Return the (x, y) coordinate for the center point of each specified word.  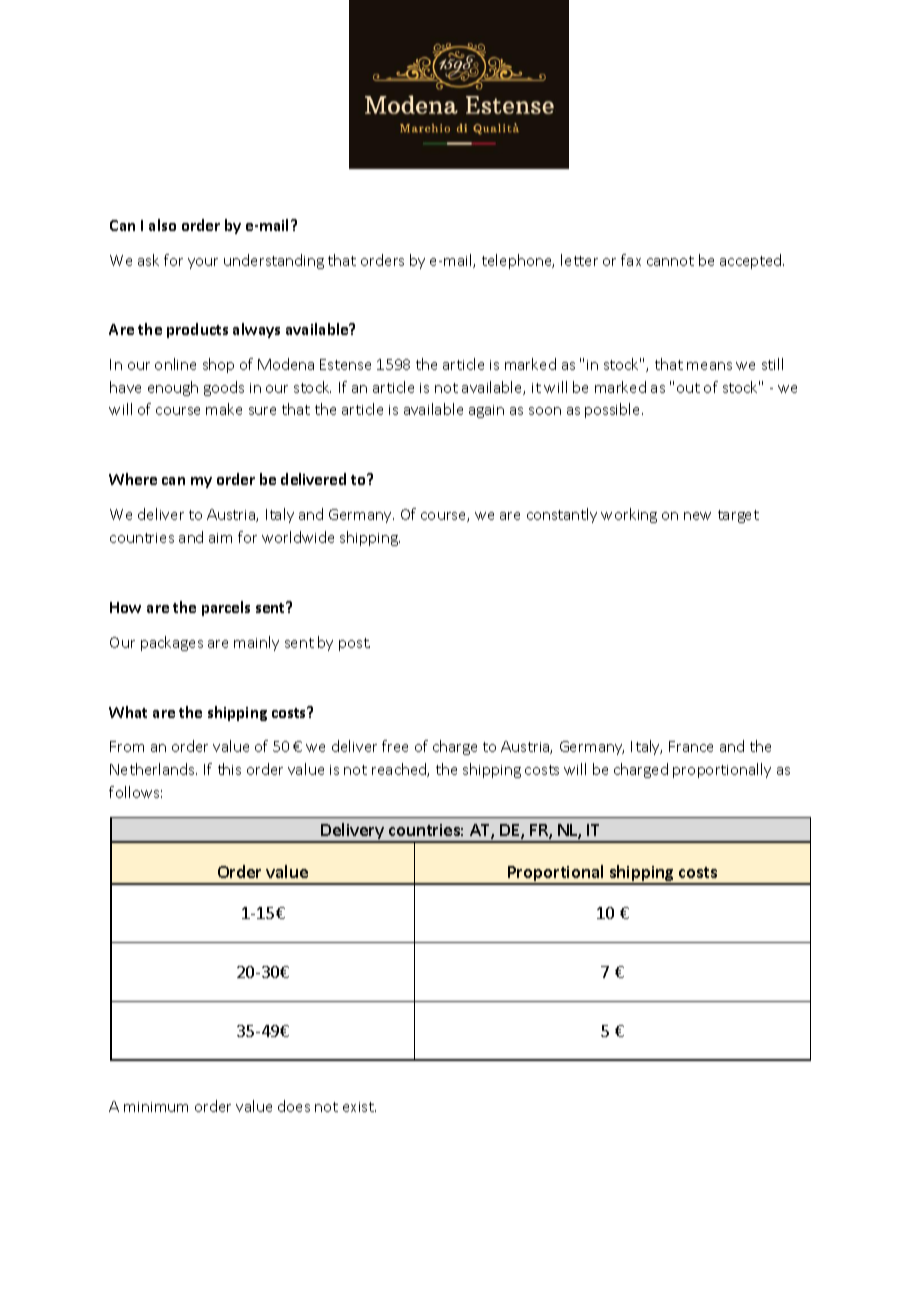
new (697, 516)
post (354, 644)
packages (172, 643)
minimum (156, 1107)
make (224, 409)
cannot (670, 261)
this (229, 769)
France (691, 746)
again (486, 411)
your (203, 263)
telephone (518, 261)
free (395, 746)
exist (359, 1107)
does (294, 1106)
